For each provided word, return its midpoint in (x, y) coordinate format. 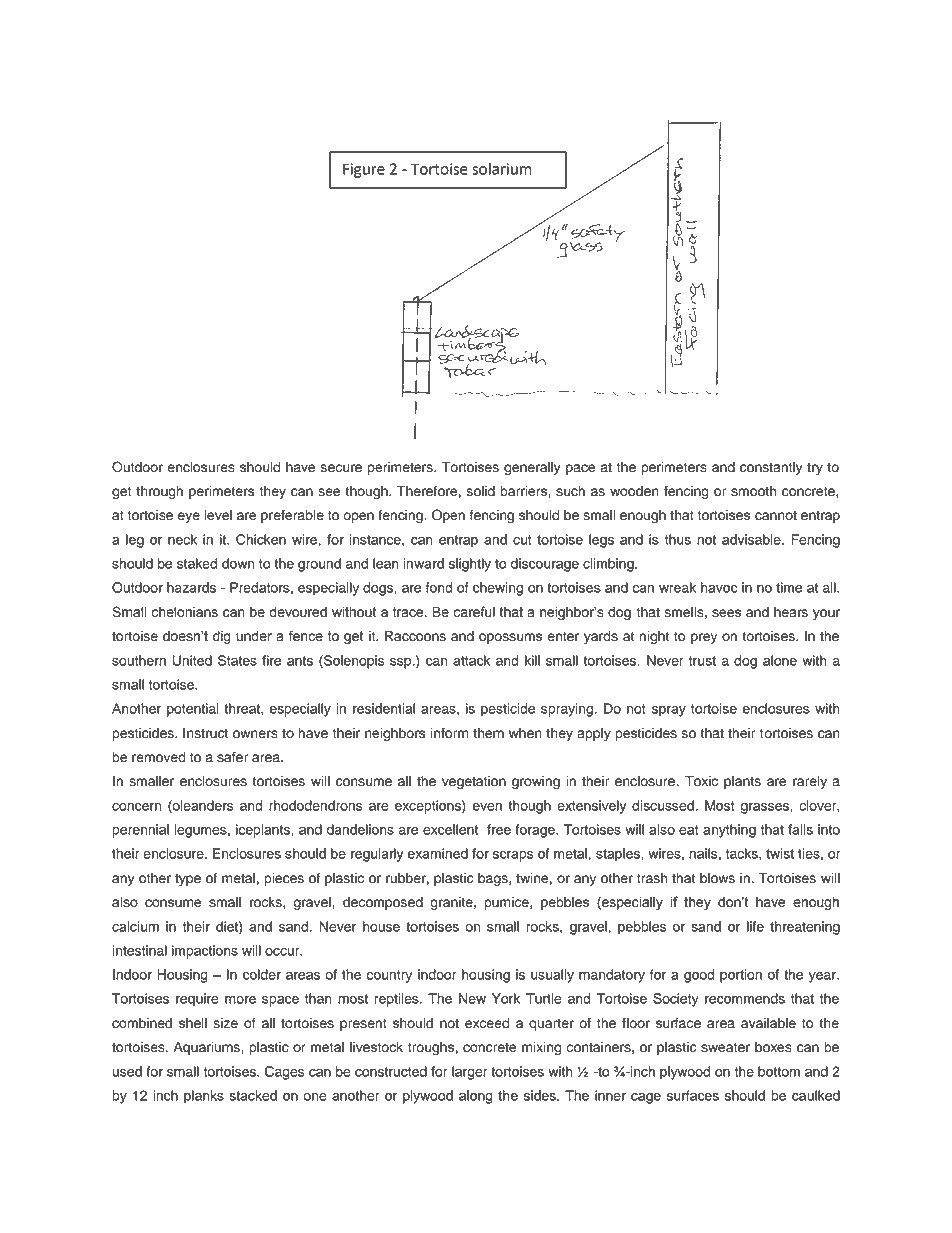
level (218, 515)
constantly (771, 468)
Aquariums (208, 1048)
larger (470, 1073)
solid (481, 491)
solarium (502, 169)
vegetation (474, 782)
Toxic (701, 781)
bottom (779, 1071)
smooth (753, 491)
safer (232, 757)
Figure (364, 170)
